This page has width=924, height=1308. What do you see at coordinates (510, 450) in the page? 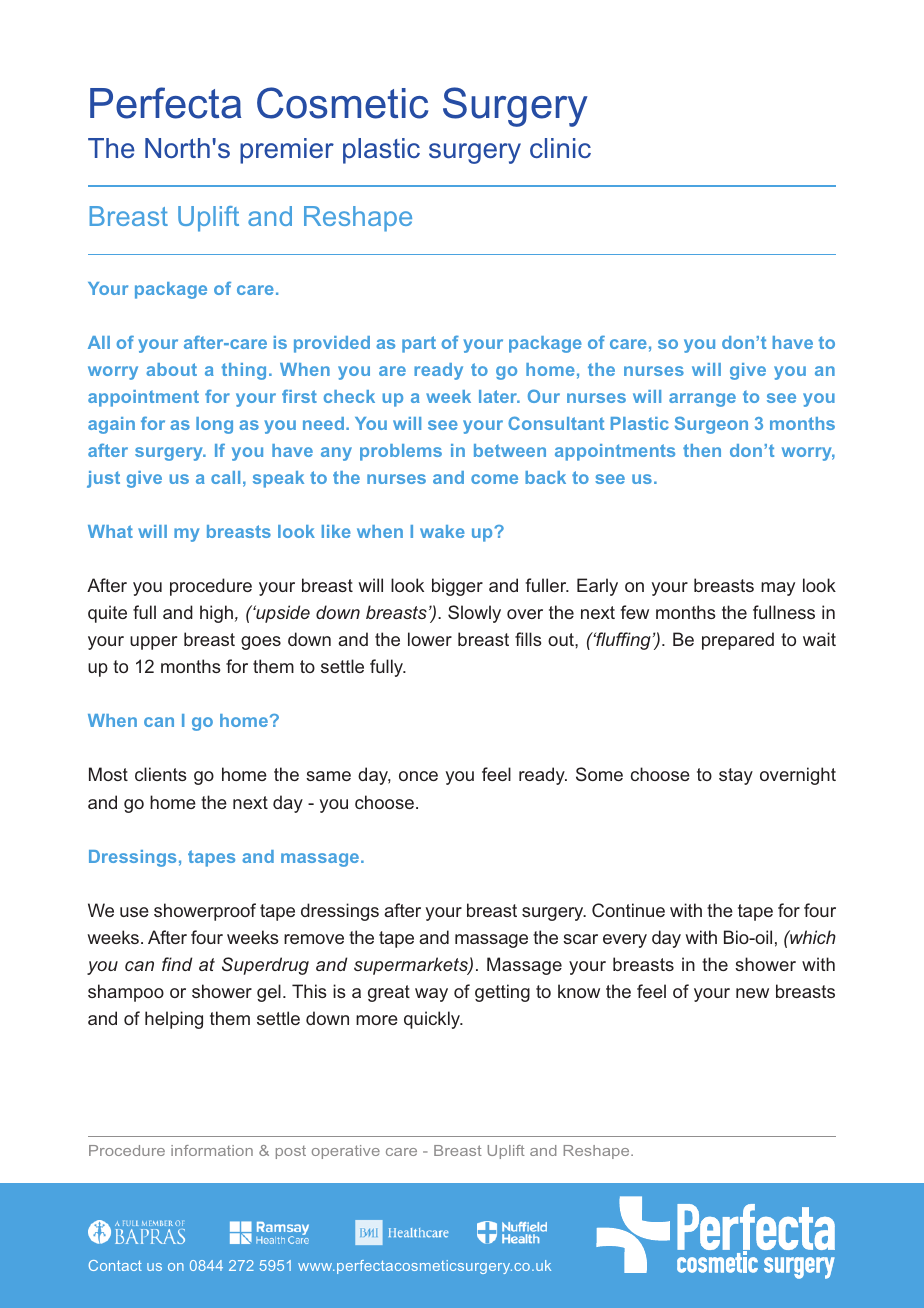
I see `between` at bounding box center [510, 450].
